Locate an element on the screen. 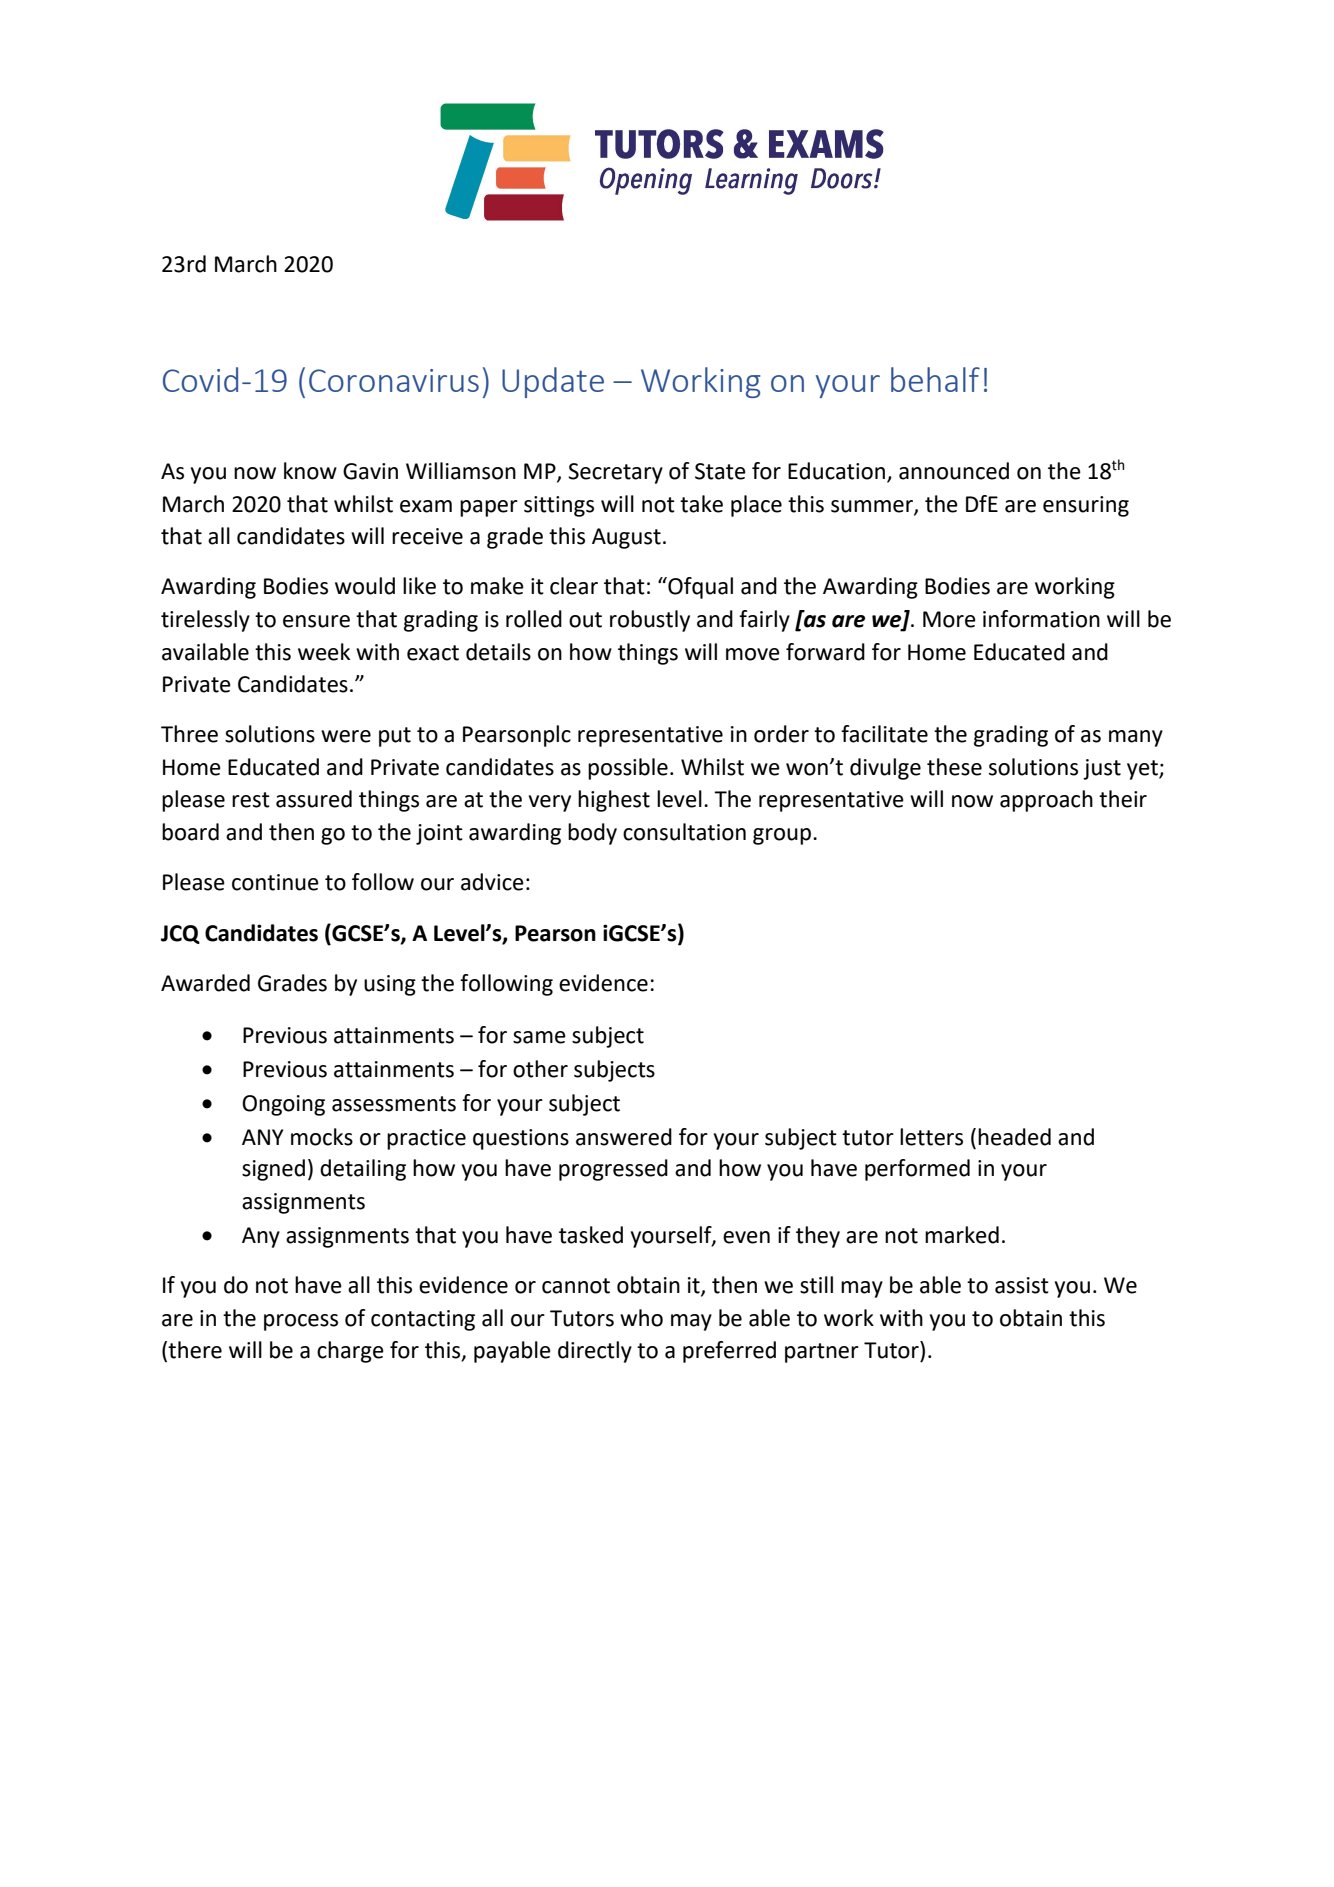 The width and height of the screenshot is (1334, 1887). approach is located at coordinates (1046, 801).
